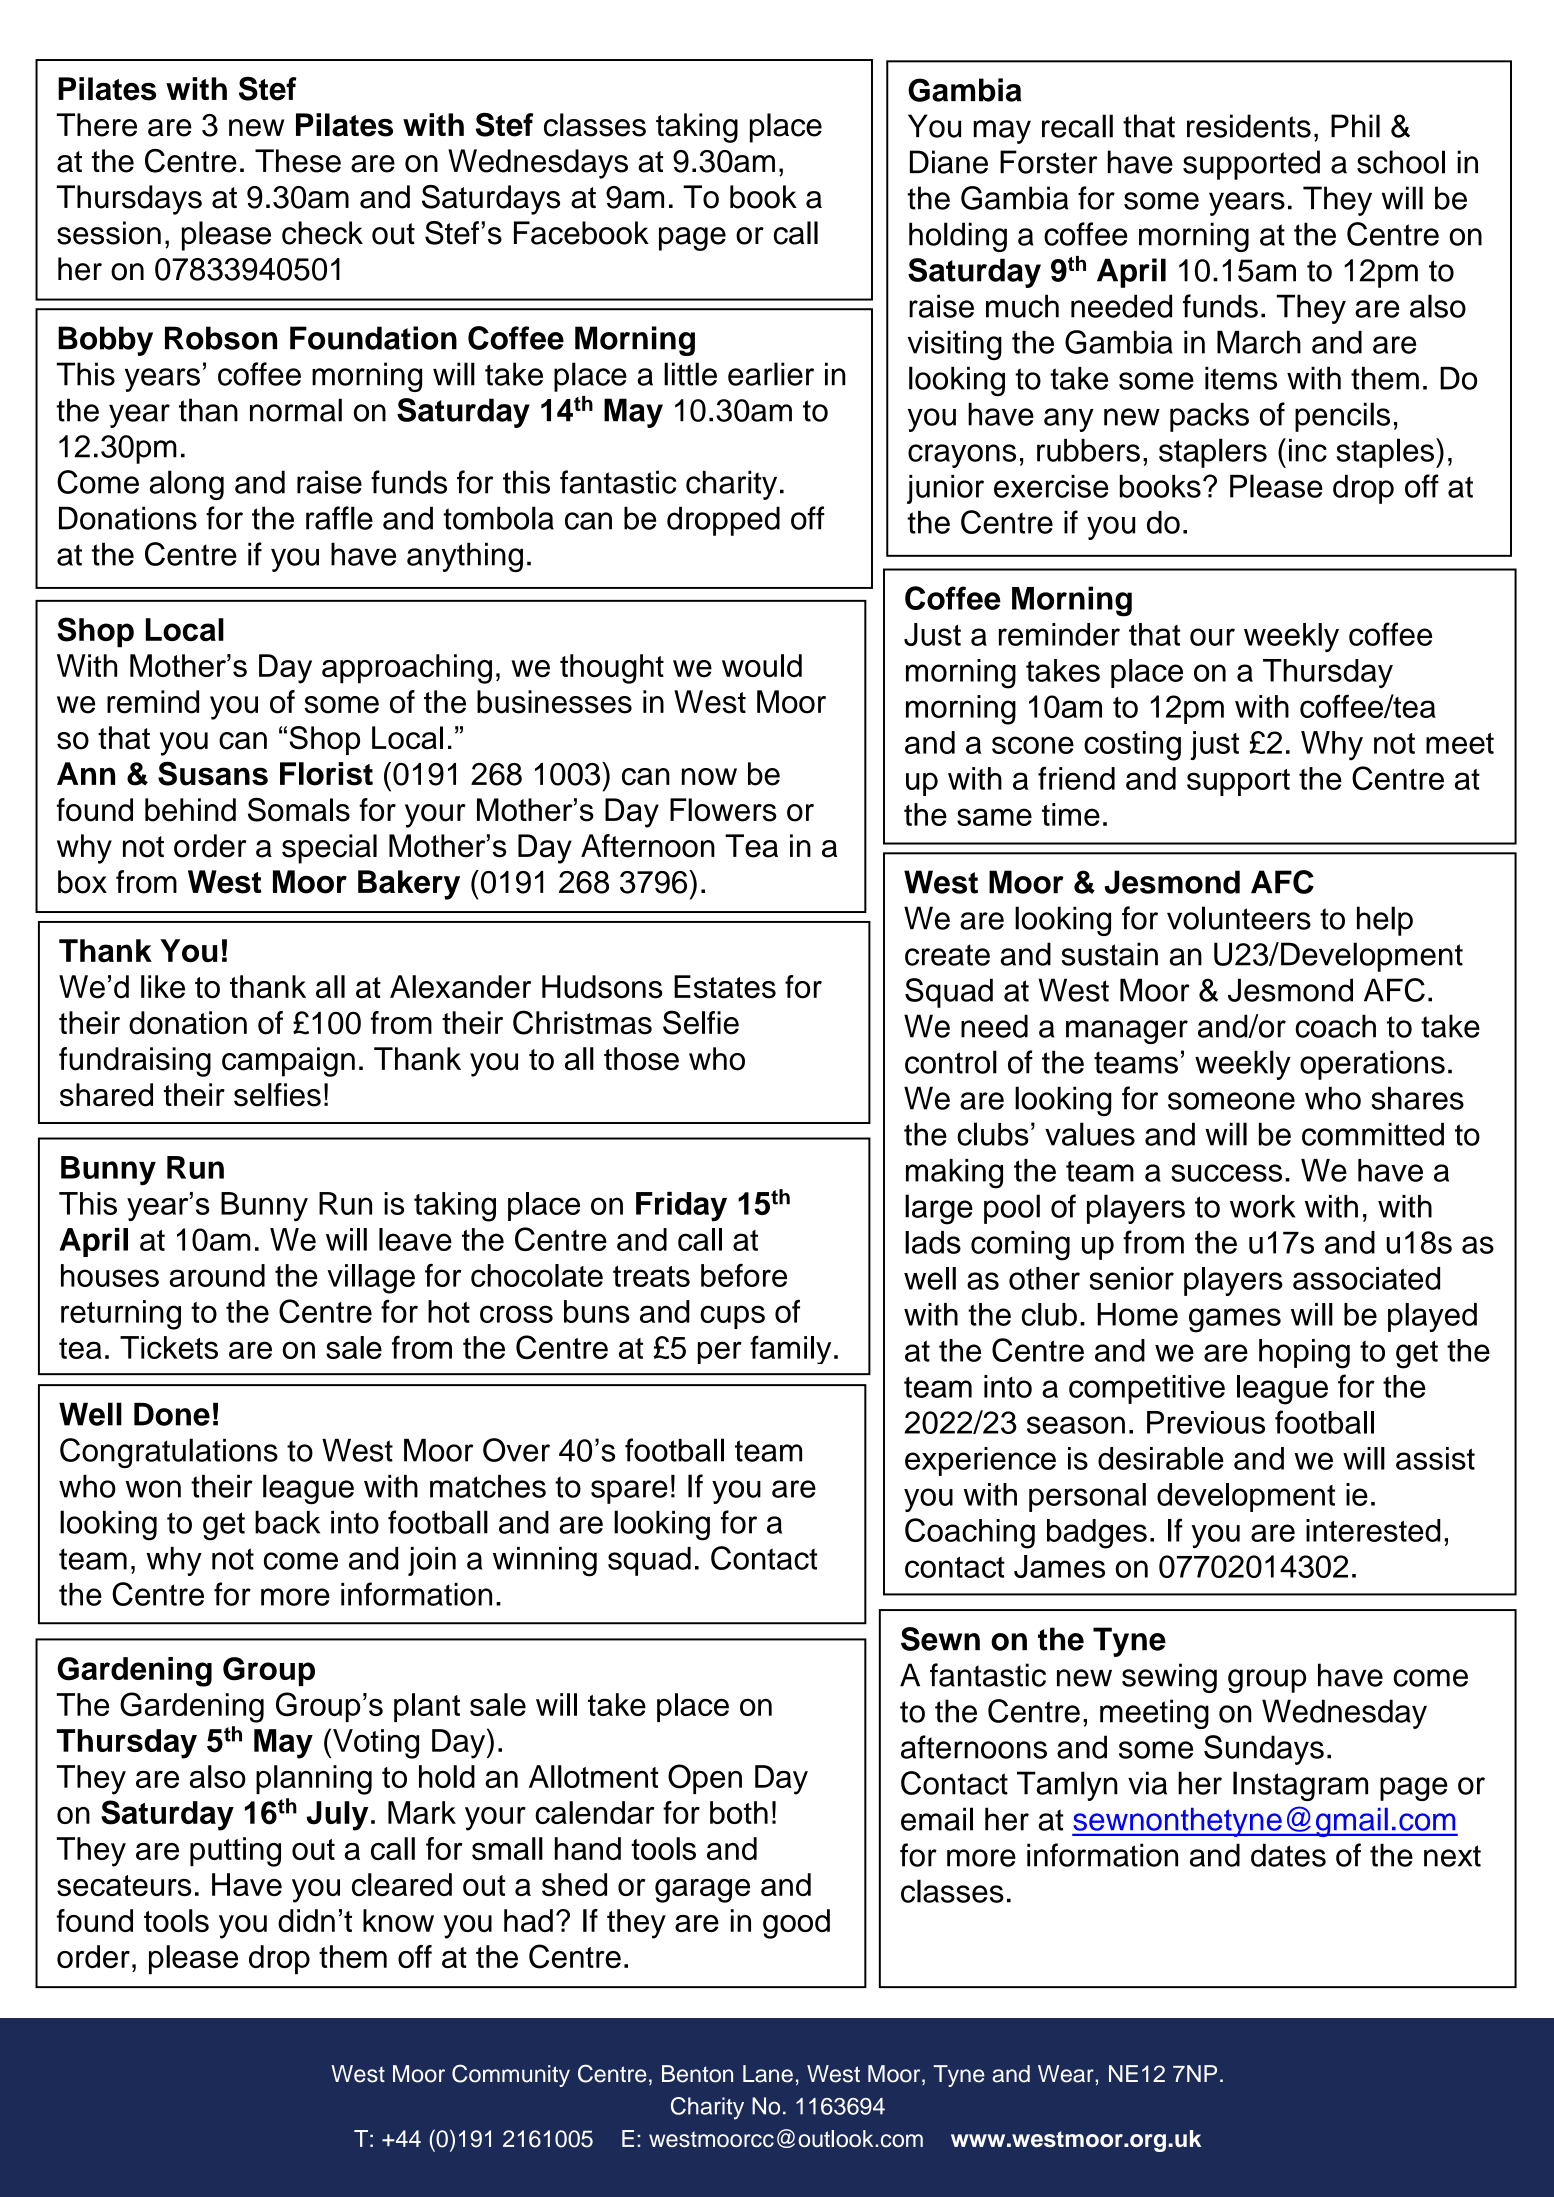 This page has height=2197, width=1554. I want to click on cups, so click(732, 1317).
